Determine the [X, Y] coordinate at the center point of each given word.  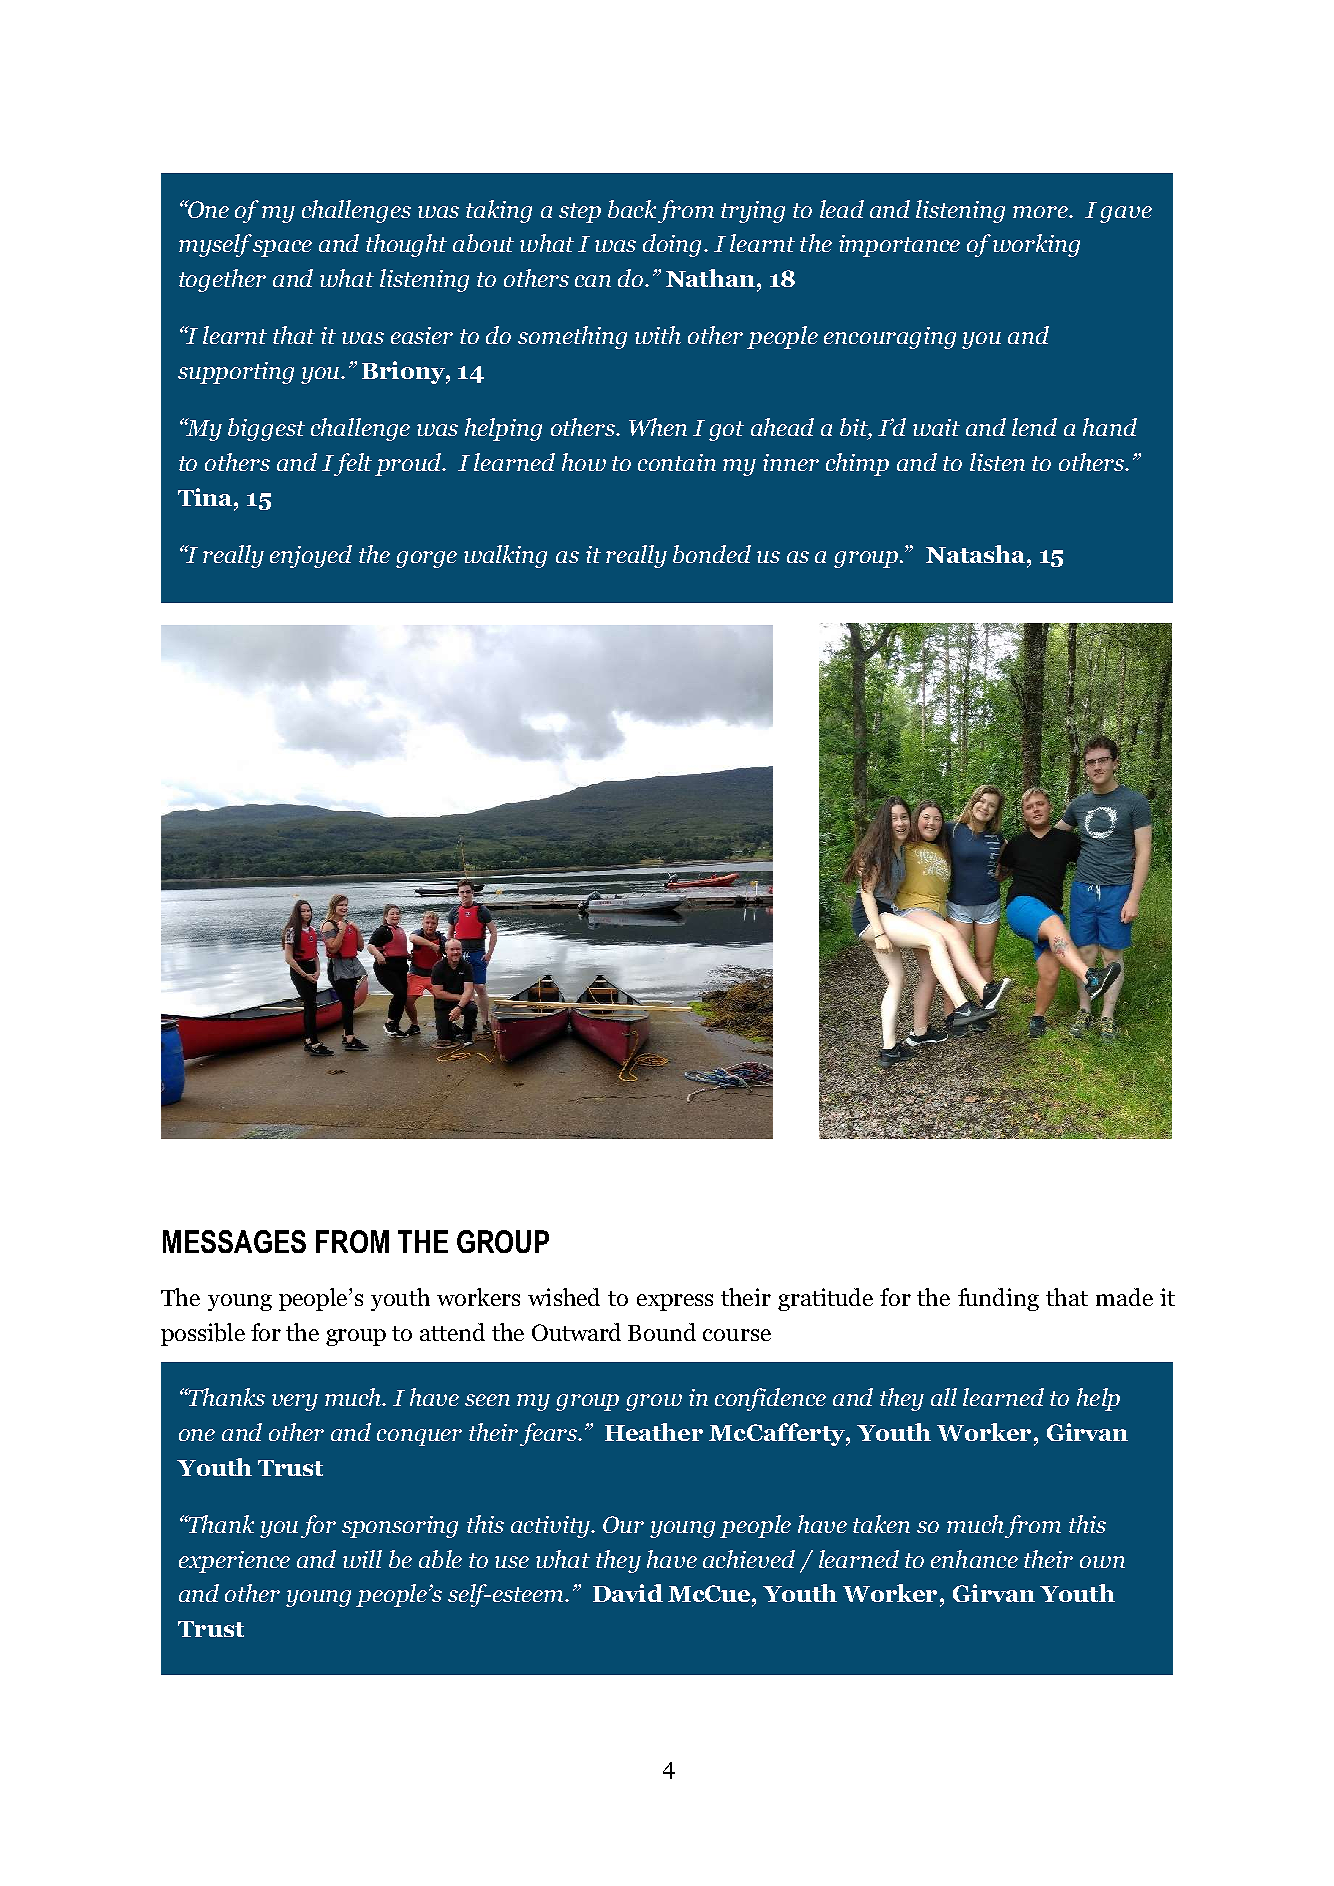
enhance [974, 1559]
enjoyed [311, 556]
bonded [712, 554]
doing [674, 245]
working [1036, 245]
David [628, 1593]
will [362, 1559]
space [282, 248]
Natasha [975, 554]
